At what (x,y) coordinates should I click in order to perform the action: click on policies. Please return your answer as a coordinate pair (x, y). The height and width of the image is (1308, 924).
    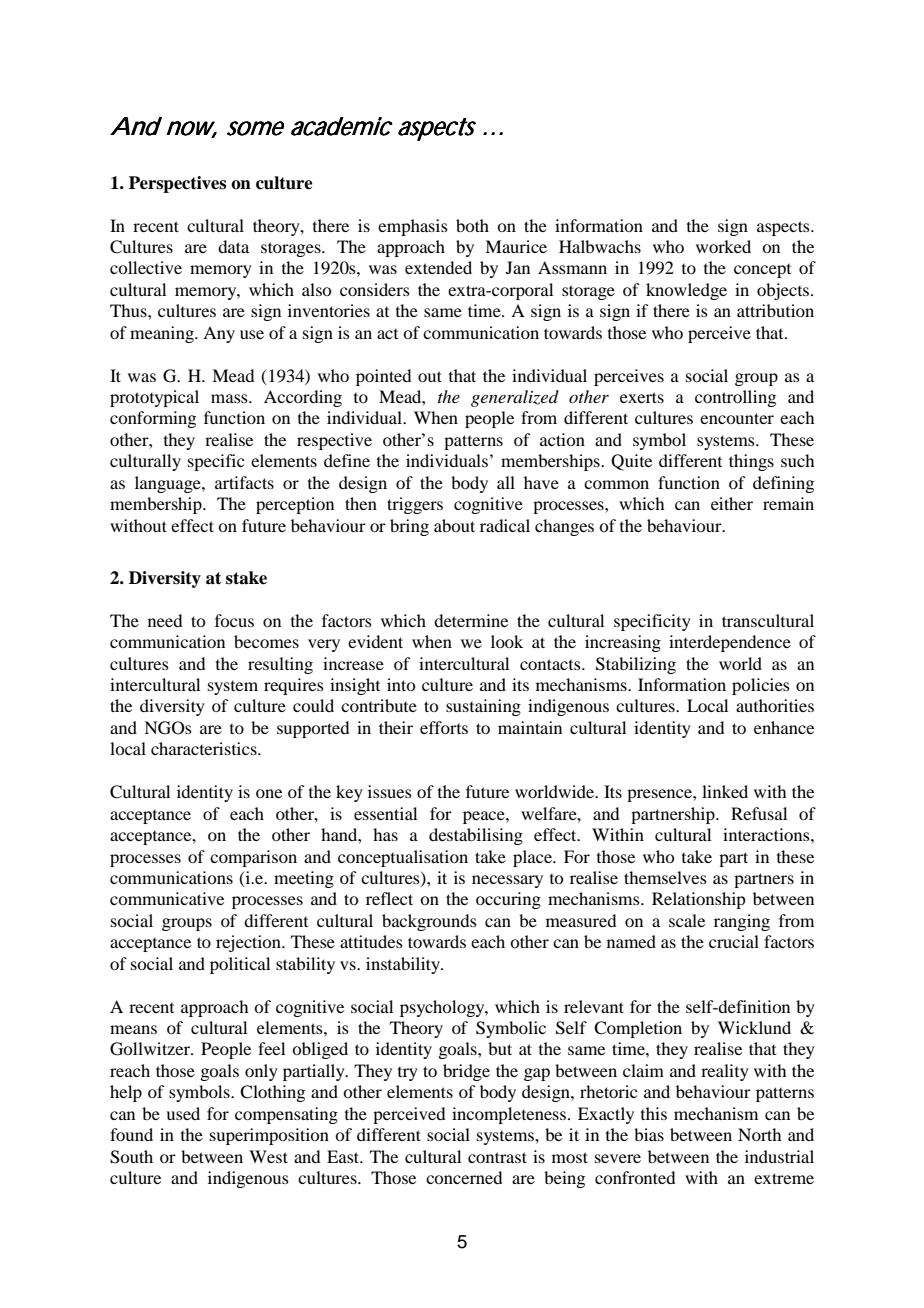
    Looking at the image, I should click on (761, 686).
